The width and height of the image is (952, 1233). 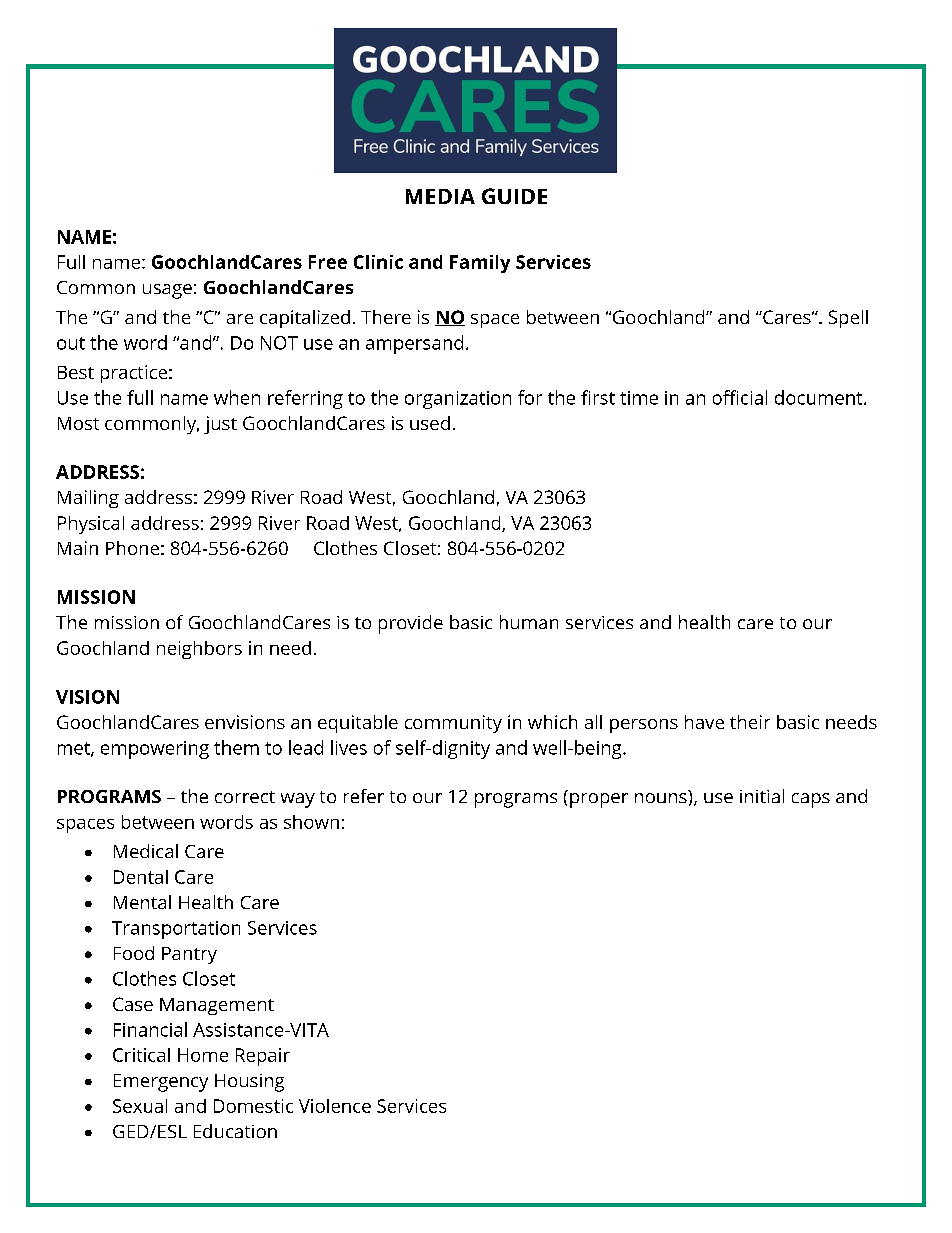 What do you see at coordinates (440, 196) in the image?
I see `MEDIA` at bounding box center [440, 196].
